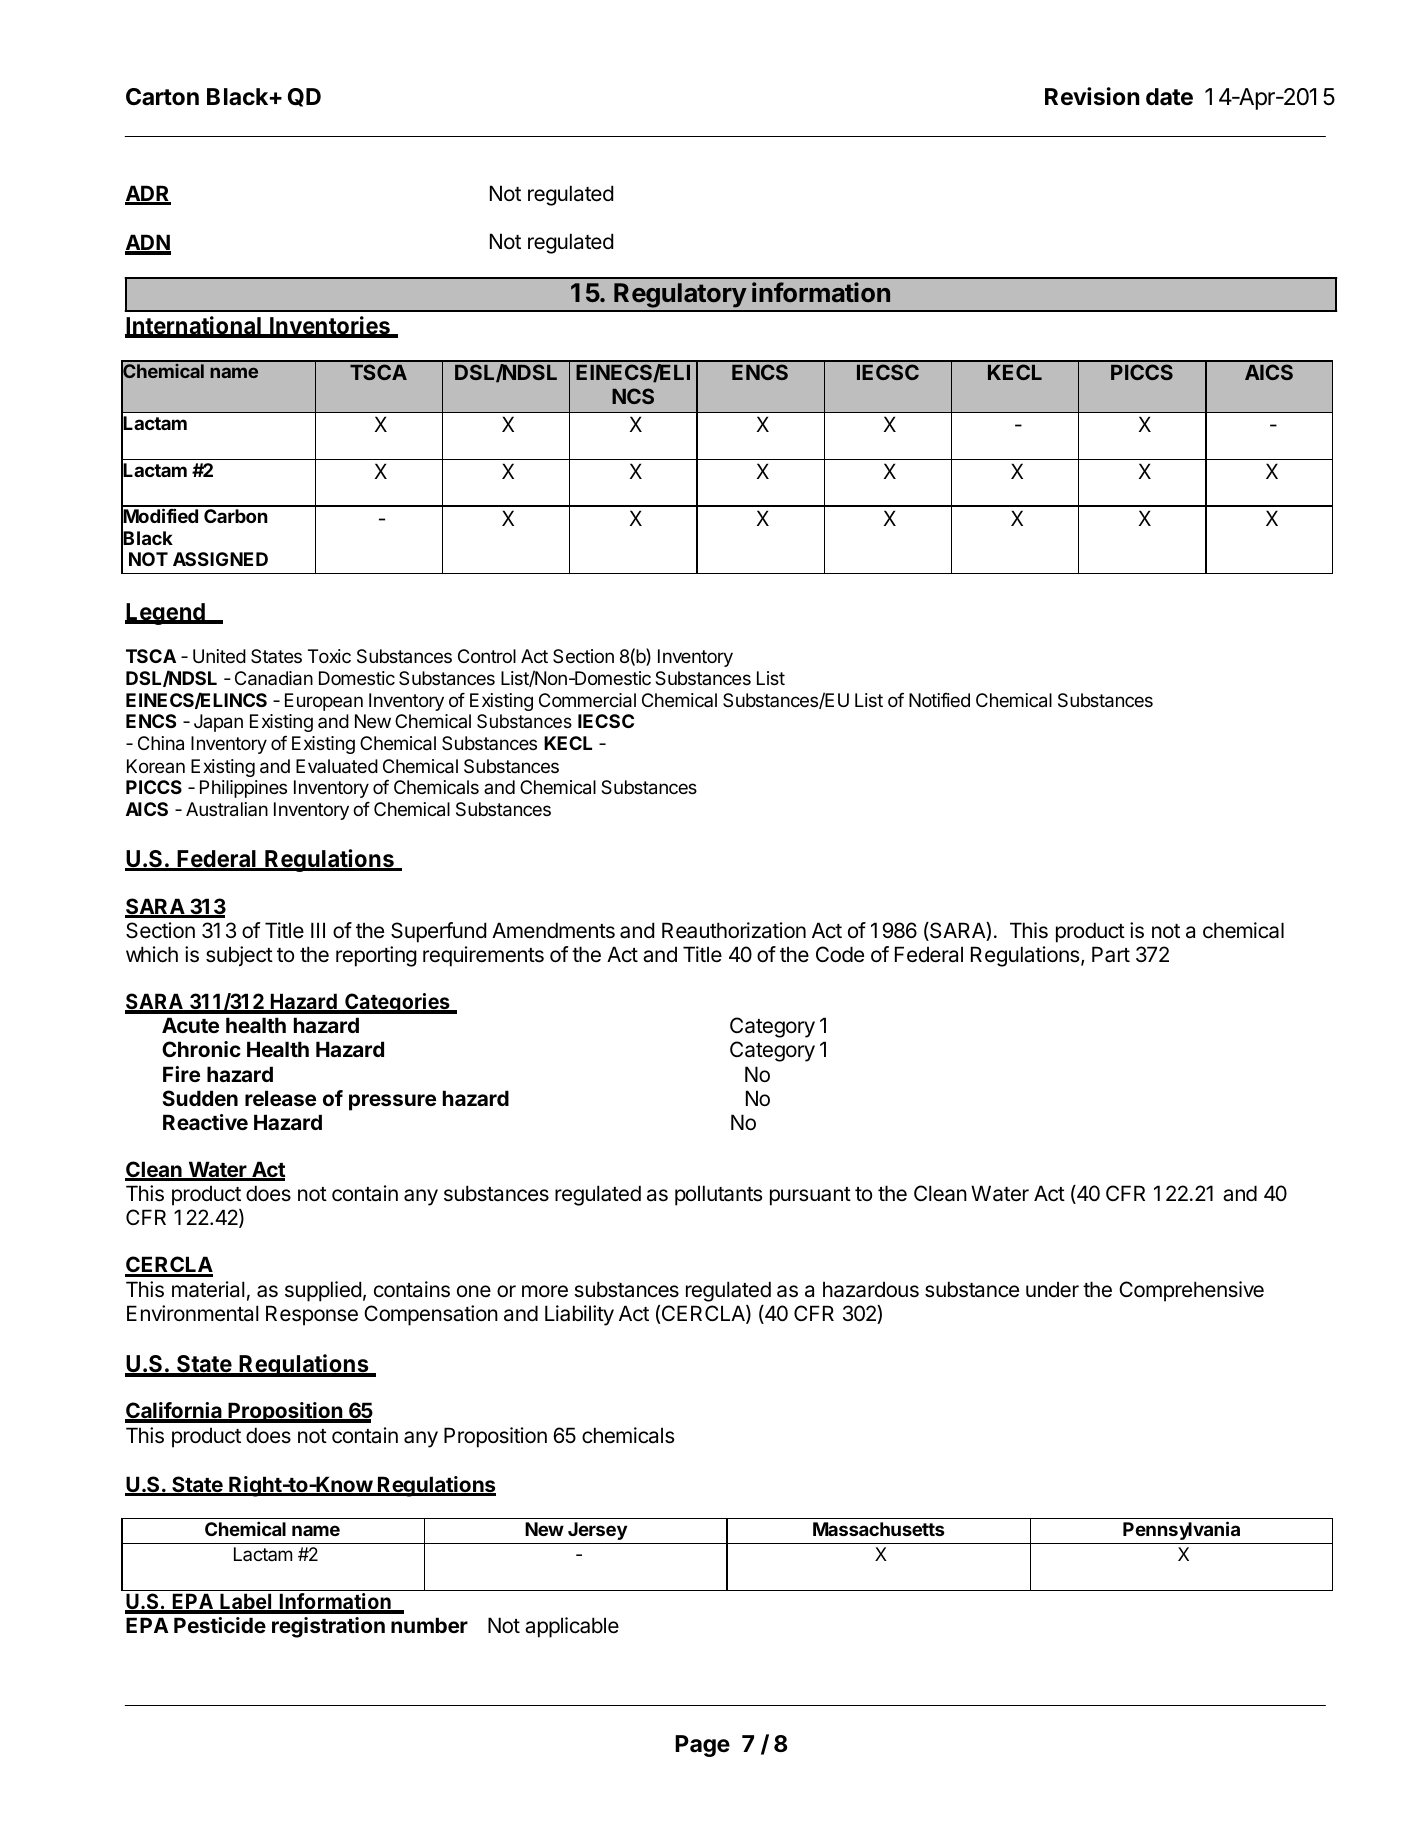  Describe the element at coordinates (328, 1627) in the page. I see `registration` at that location.
